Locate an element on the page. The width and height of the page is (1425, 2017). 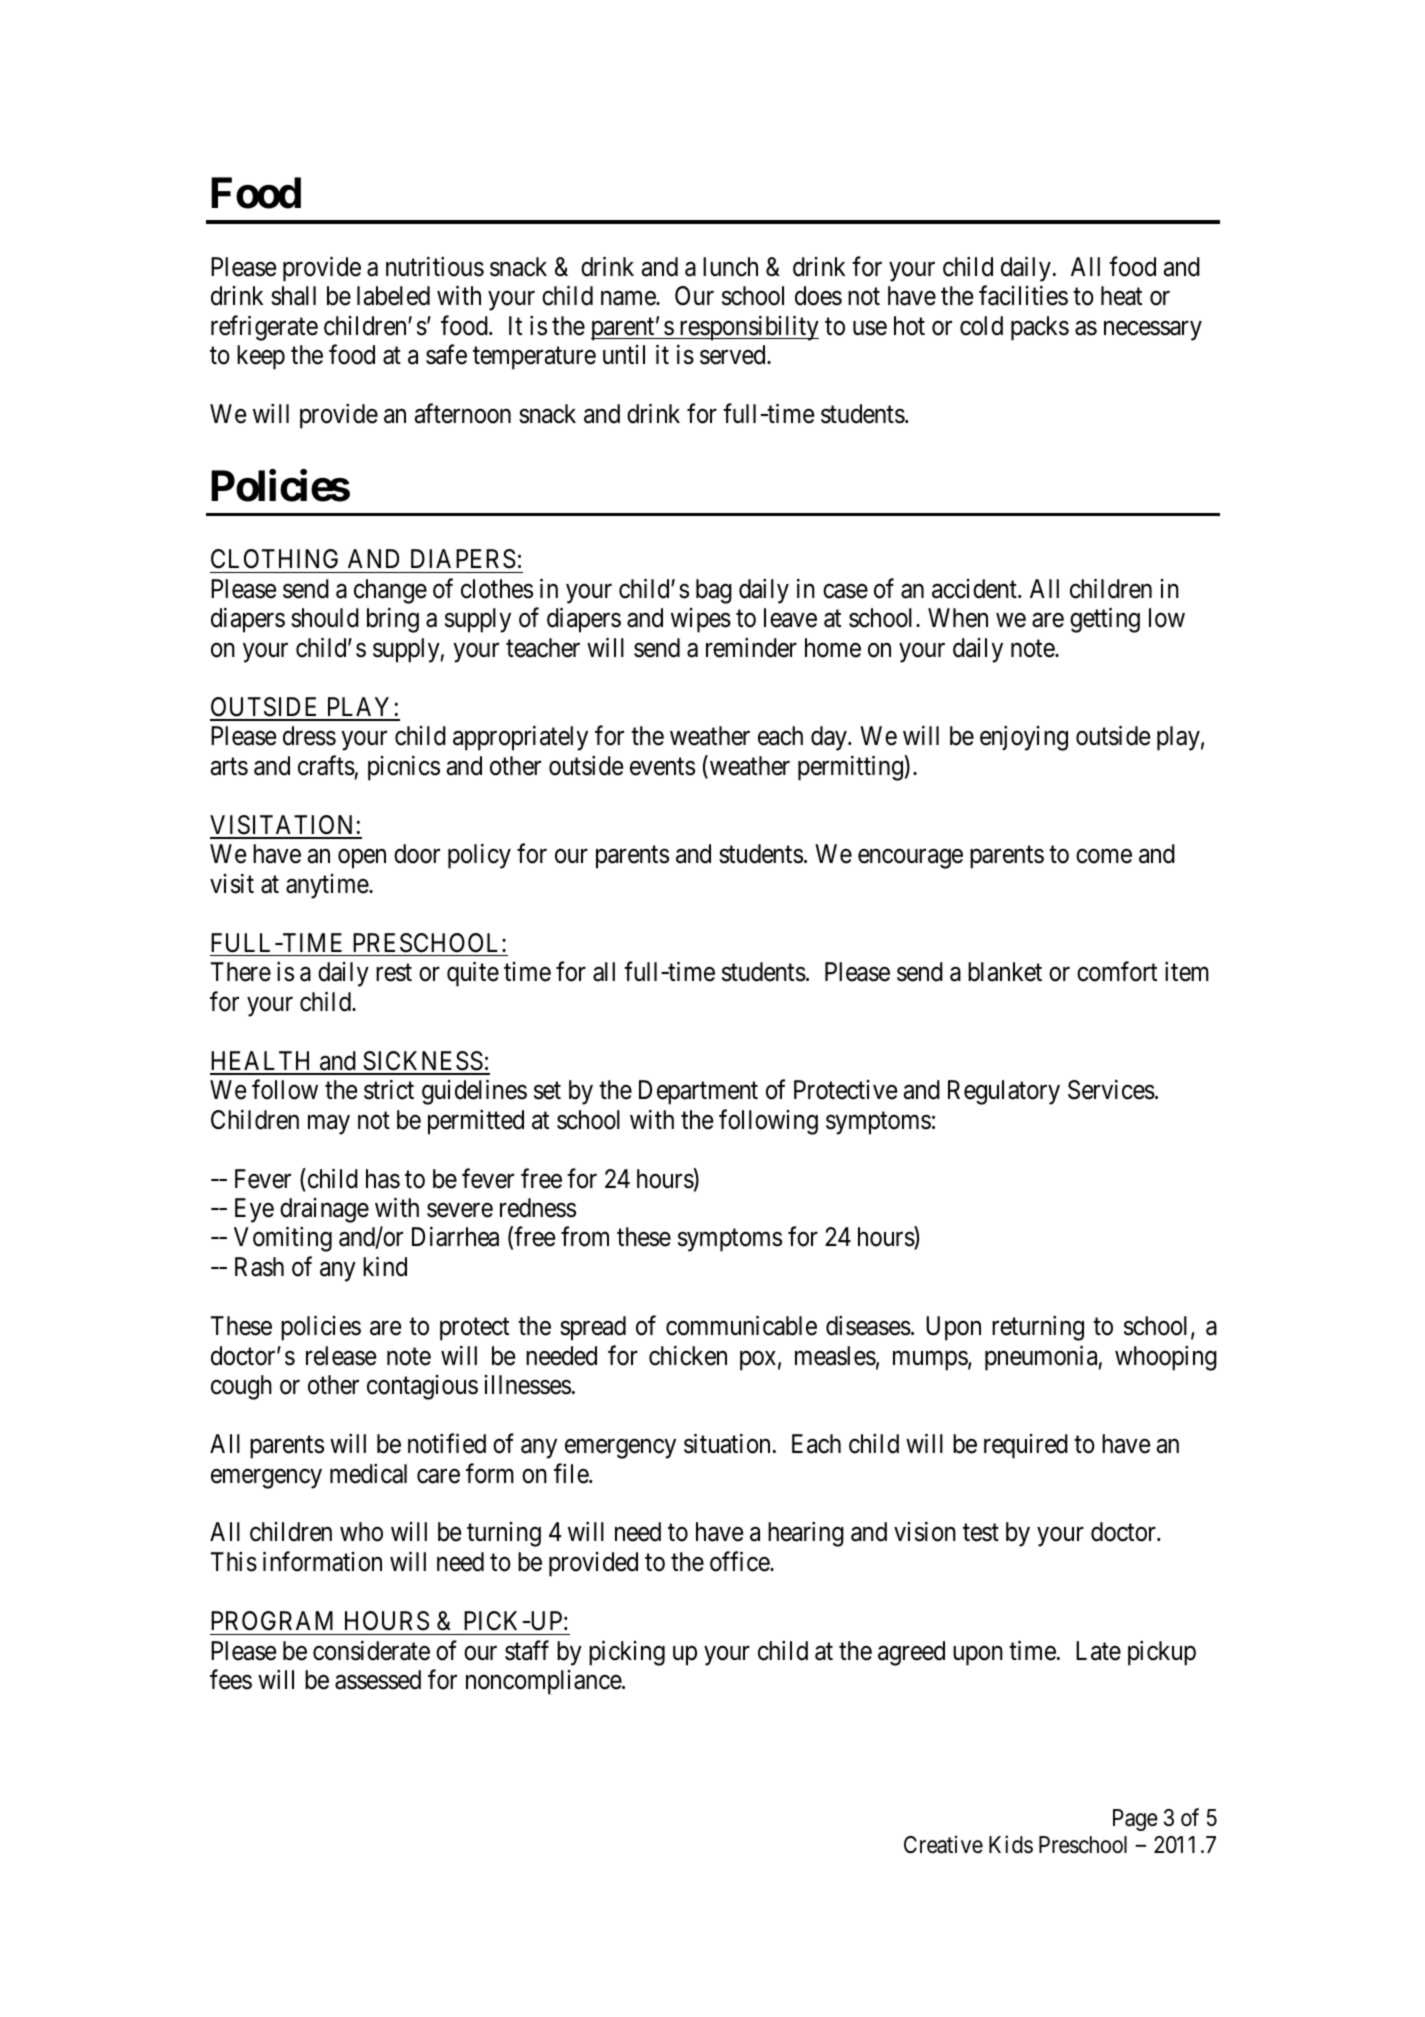
labeled is located at coordinates (393, 296).
